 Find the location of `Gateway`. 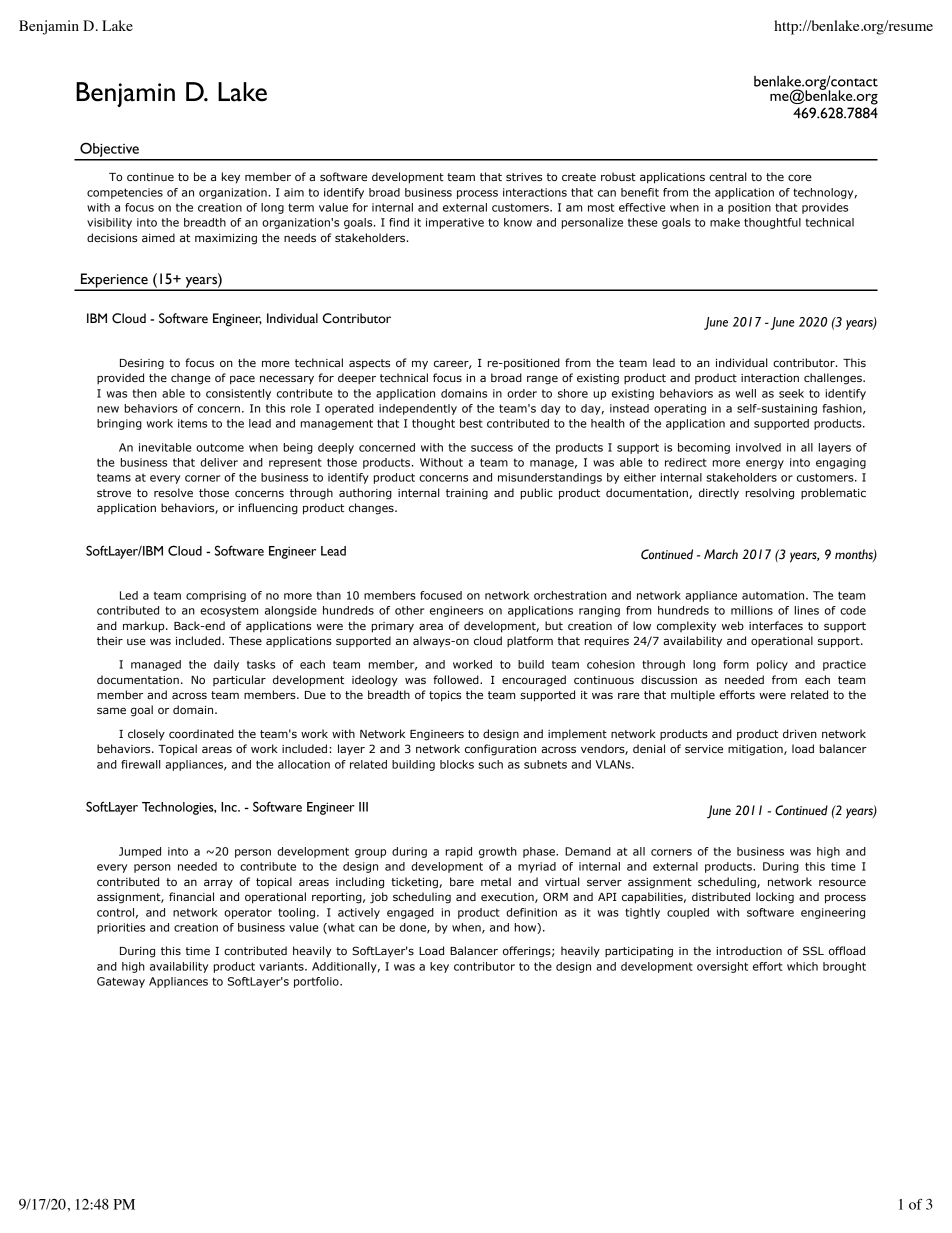

Gateway is located at coordinates (121, 982).
